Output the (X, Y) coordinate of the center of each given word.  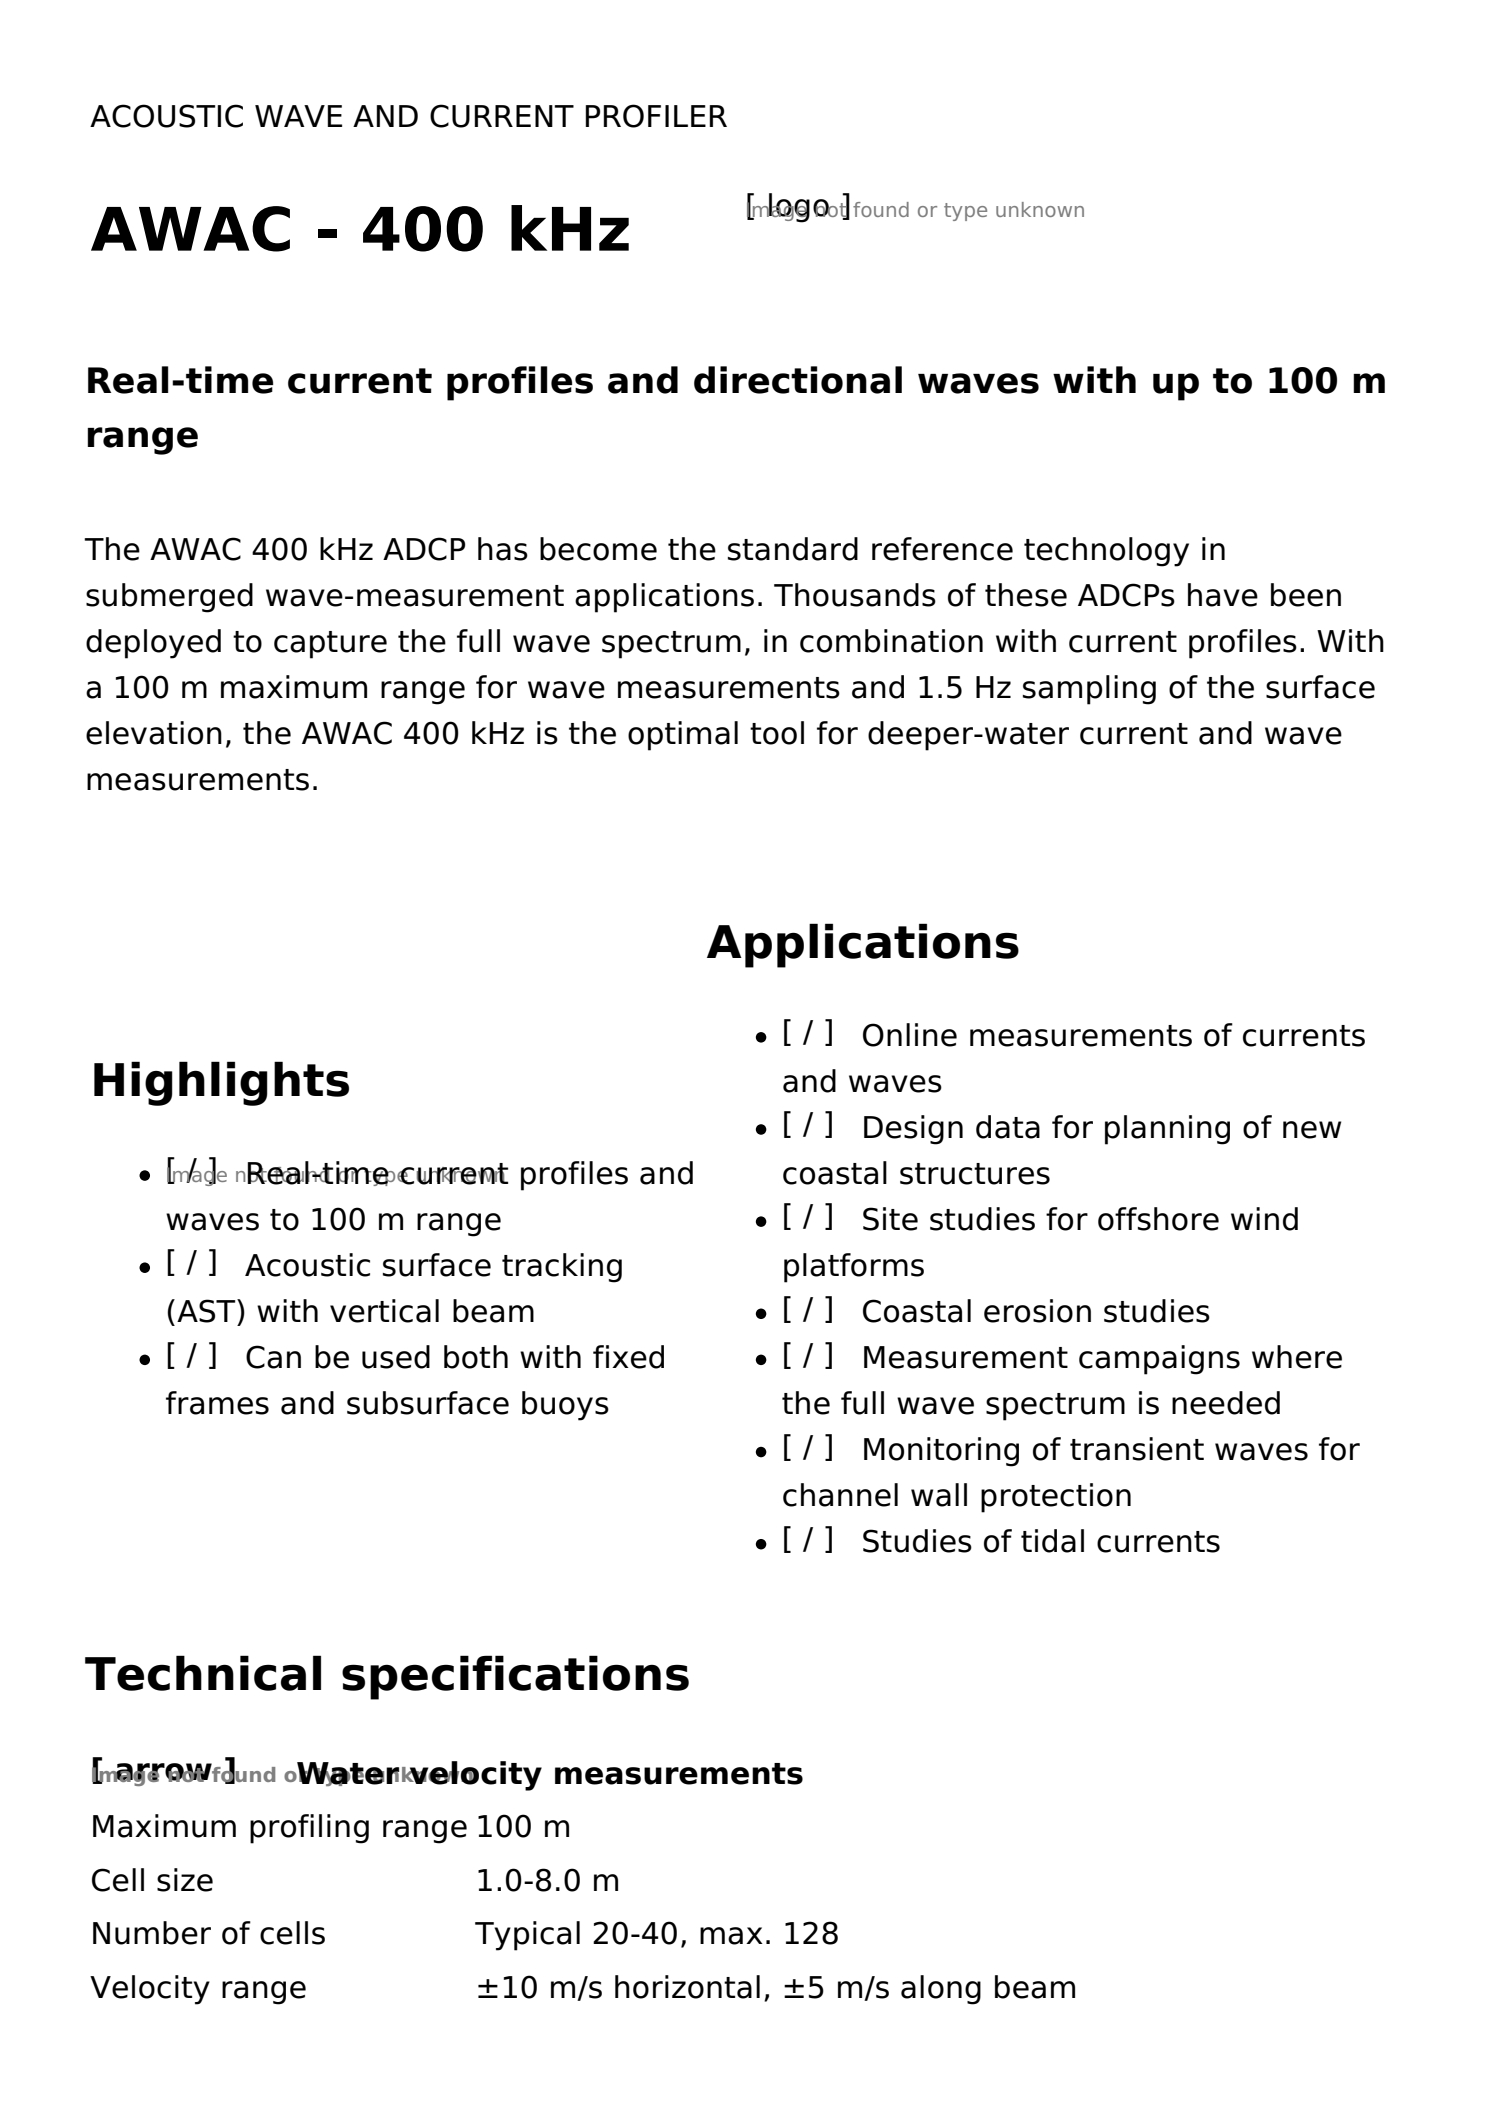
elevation (154, 733)
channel (840, 1495)
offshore (1158, 1219)
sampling (1089, 690)
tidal (1052, 1541)
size (185, 1880)
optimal (683, 736)
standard (793, 549)
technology (1106, 552)
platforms (854, 1268)
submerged (169, 598)
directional (798, 380)
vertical (384, 1311)
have (1223, 595)
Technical (203, 1673)
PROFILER (656, 116)
